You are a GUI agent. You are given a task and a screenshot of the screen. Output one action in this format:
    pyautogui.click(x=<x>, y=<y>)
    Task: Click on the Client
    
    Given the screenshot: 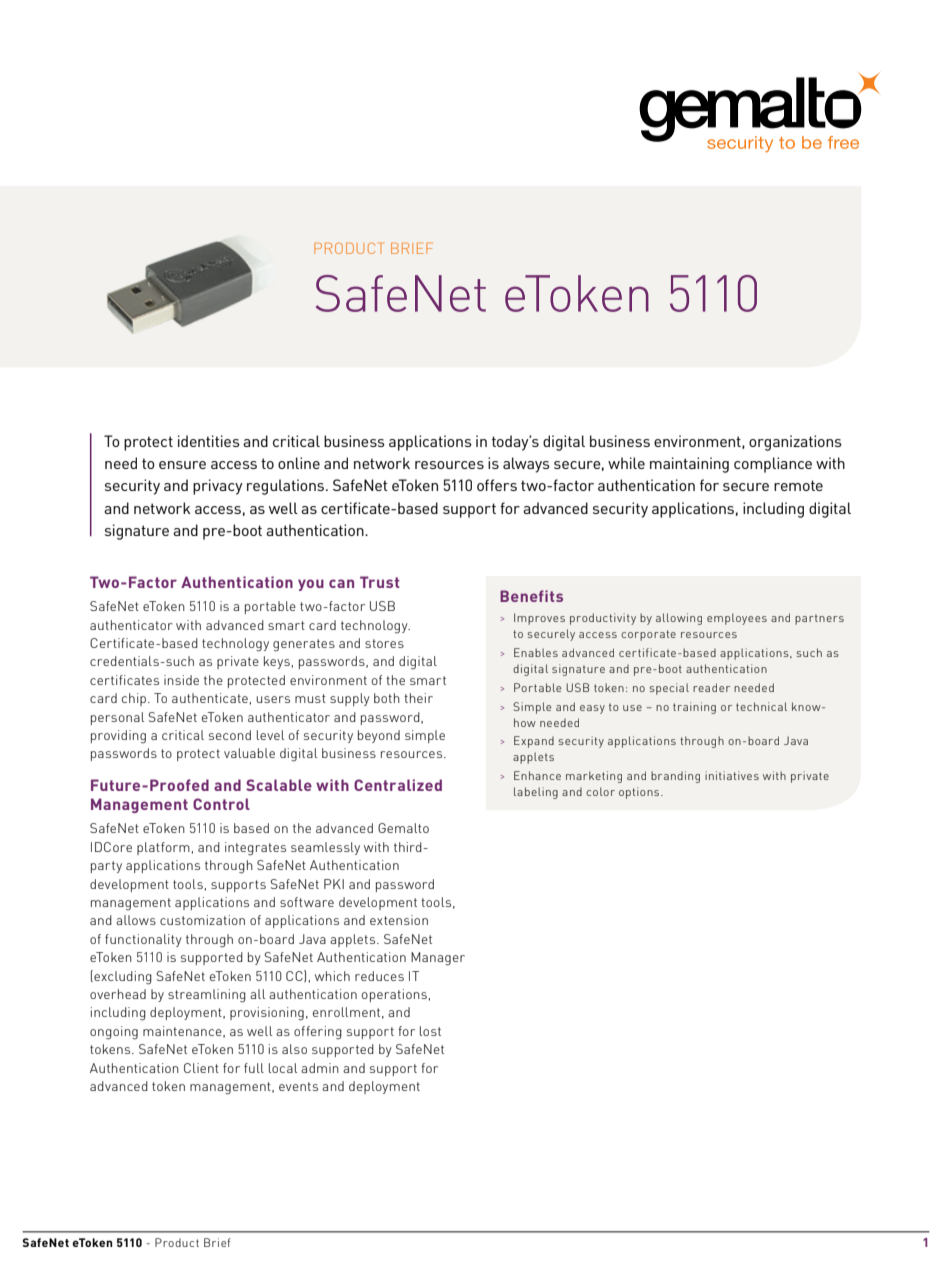 What is the action you would take?
    pyautogui.click(x=201, y=1068)
